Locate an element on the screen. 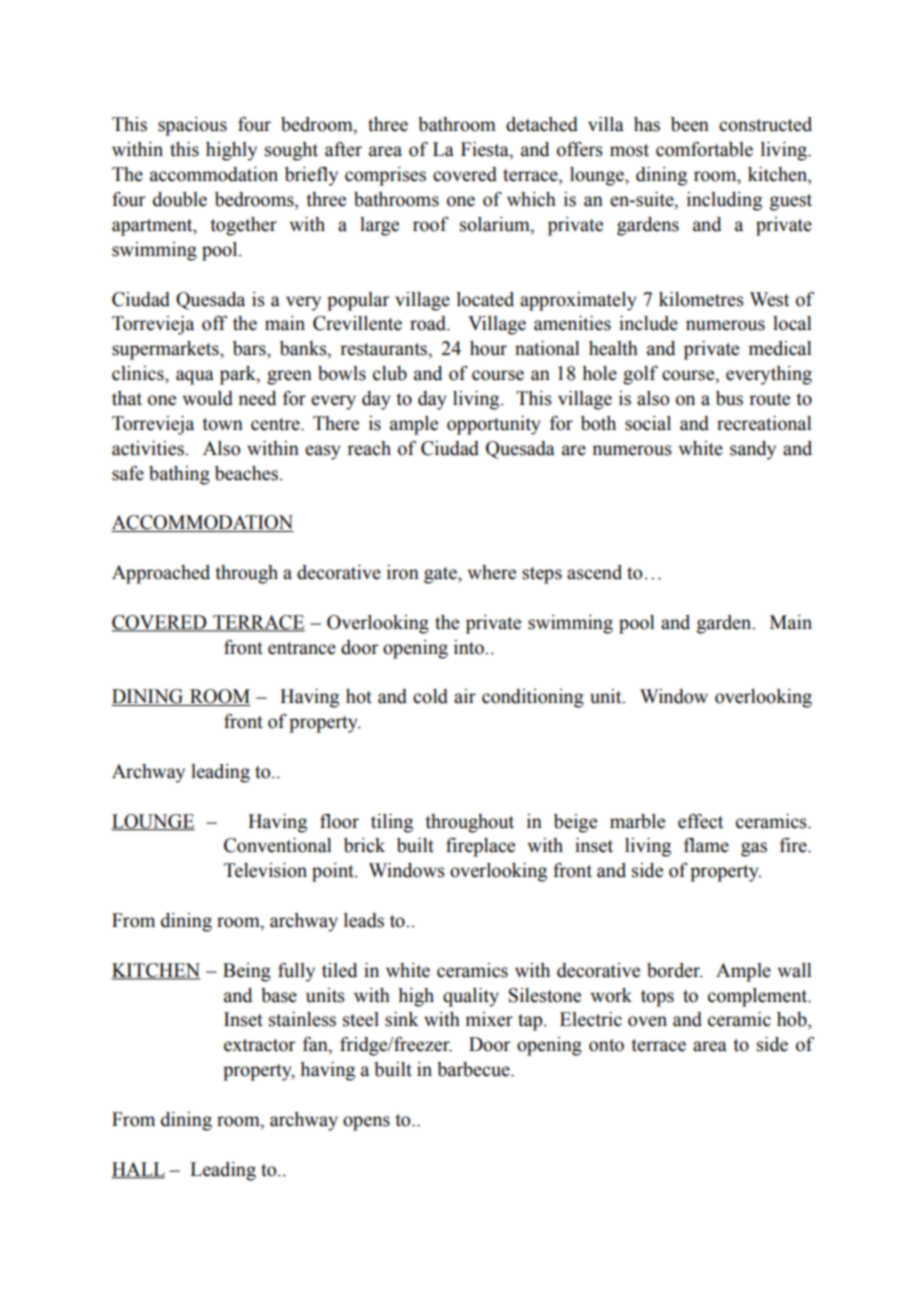 This screenshot has height=1308, width=924. ascend is located at coordinates (594, 572).
